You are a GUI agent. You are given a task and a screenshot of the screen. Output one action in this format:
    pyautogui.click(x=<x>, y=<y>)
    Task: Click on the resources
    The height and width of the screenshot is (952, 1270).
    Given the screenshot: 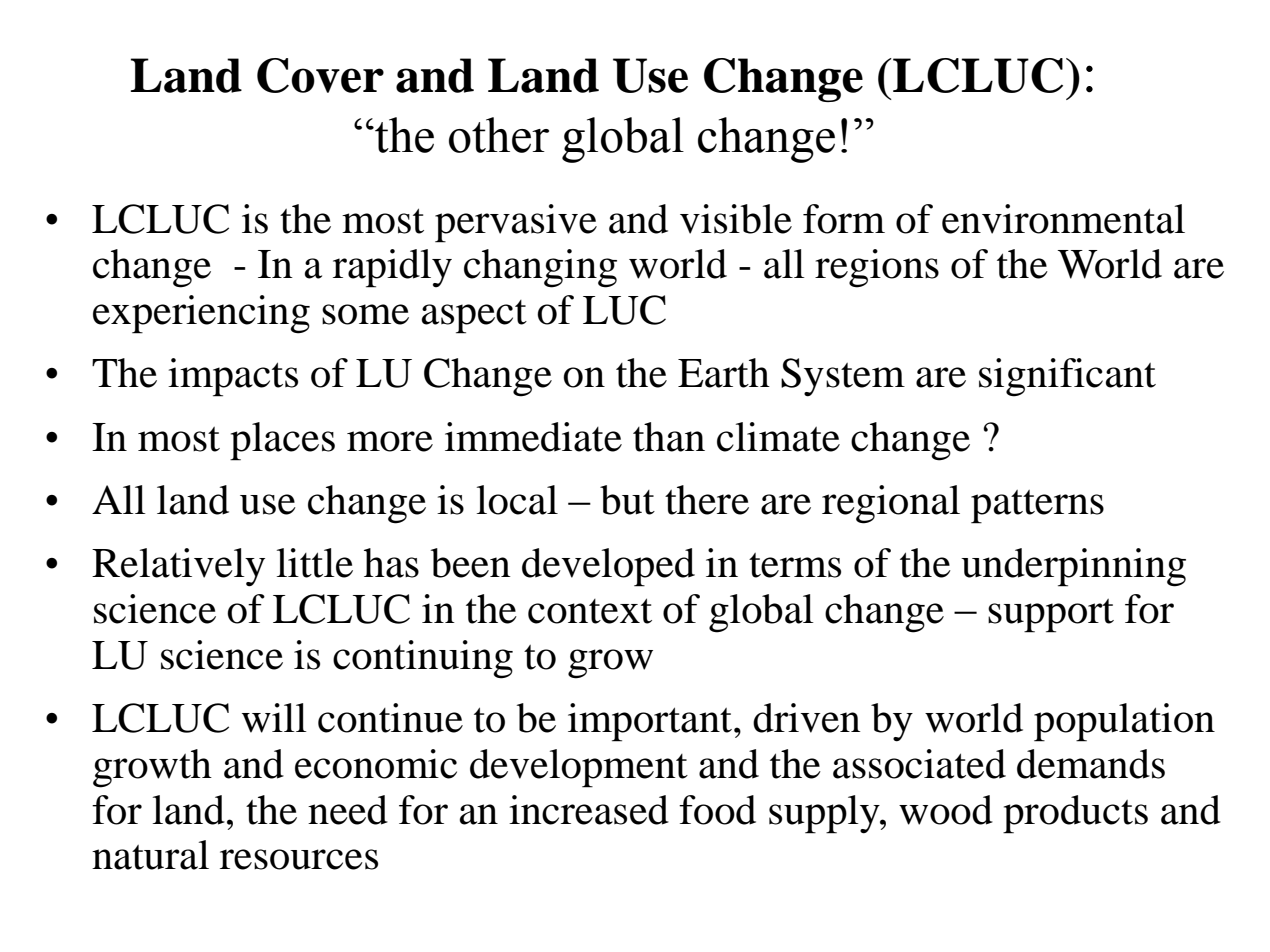 What is the action you would take?
    pyautogui.click(x=299, y=859)
